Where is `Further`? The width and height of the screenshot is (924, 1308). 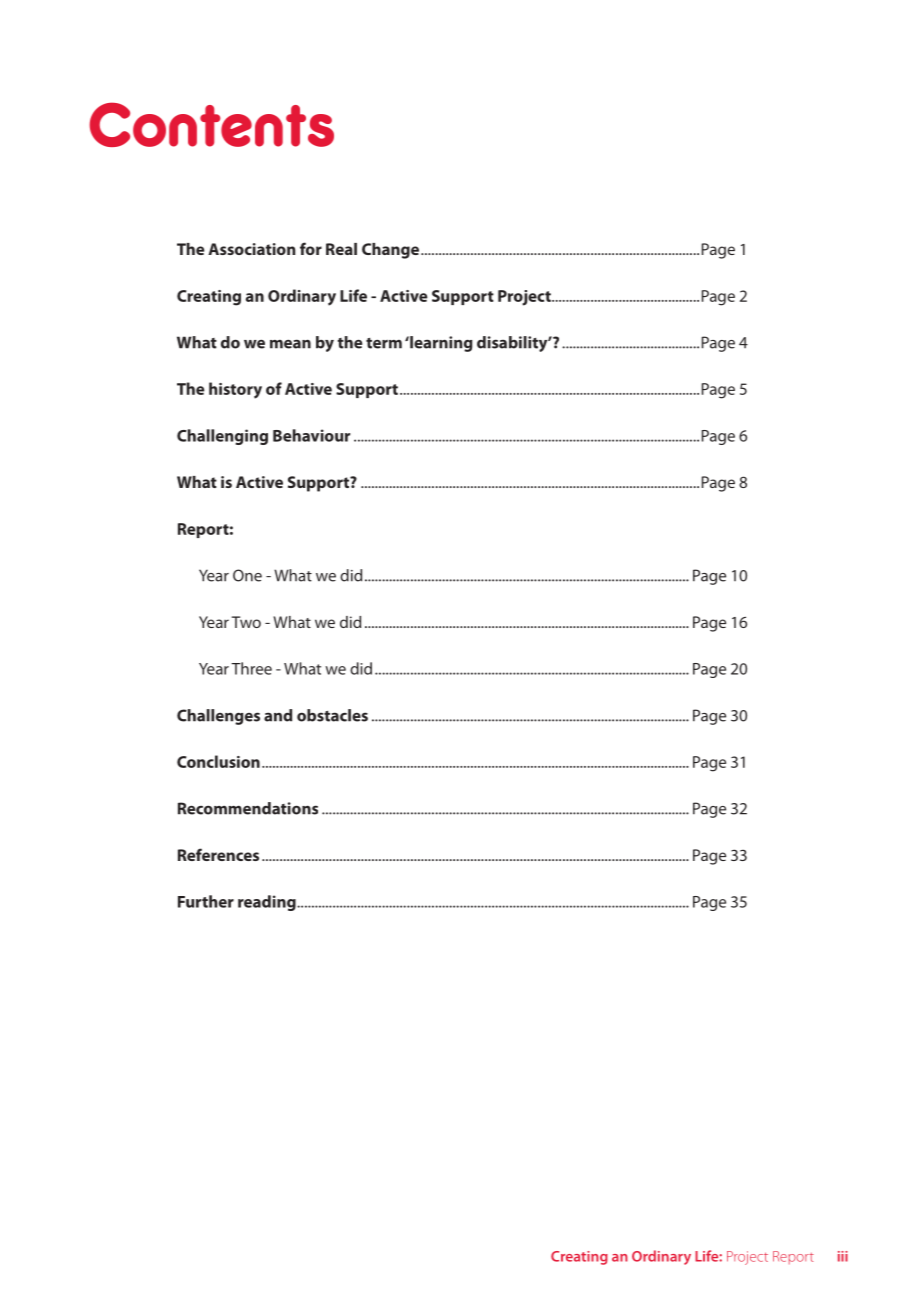 Further is located at coordinates (206, 901).
